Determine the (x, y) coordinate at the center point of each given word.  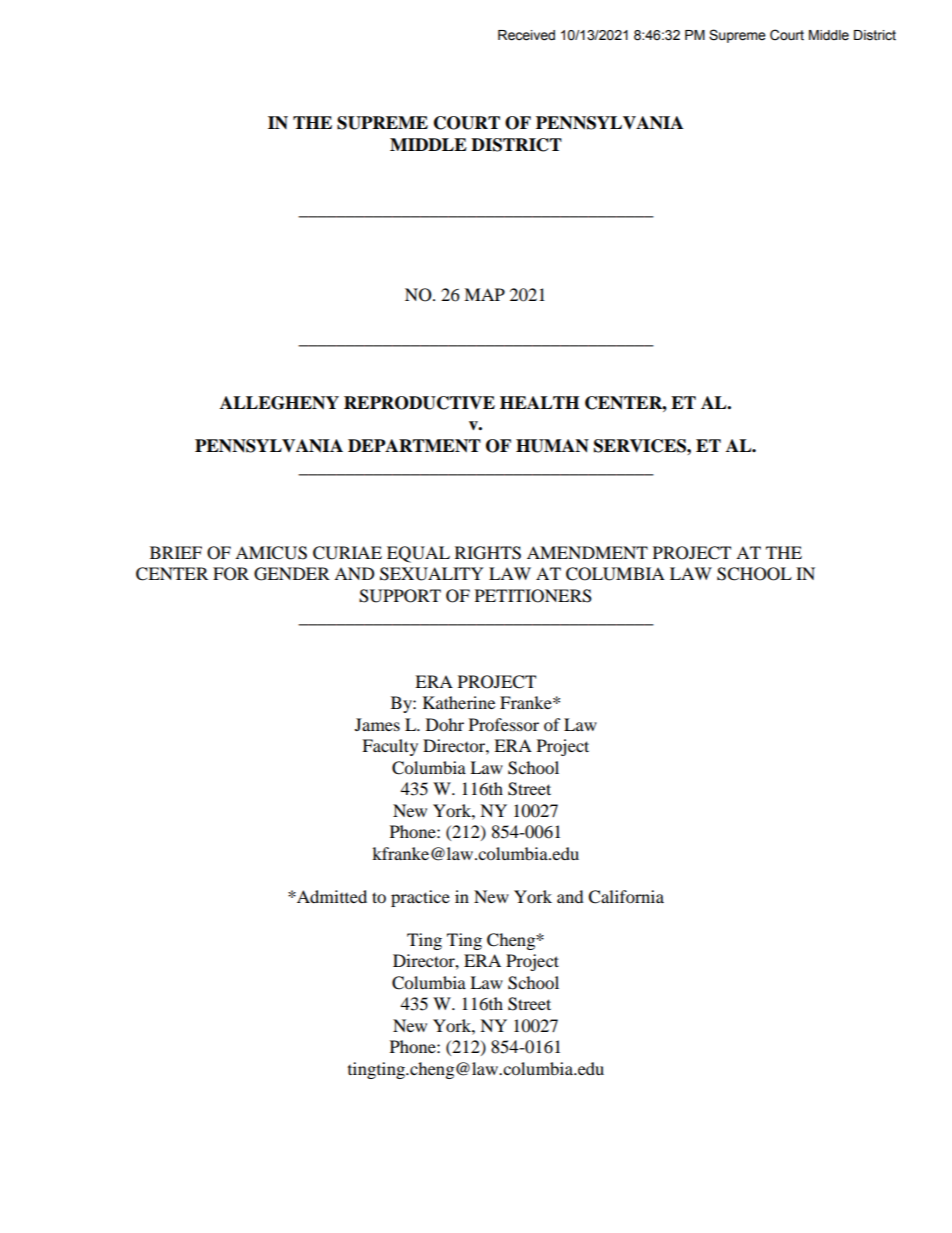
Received (526, 35)
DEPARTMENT (414, 446)
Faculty (390, 747)
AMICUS (271, 553)
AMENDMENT (587, 552)
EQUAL (418, 554)
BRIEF (176, 552)
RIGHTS (488, 553)
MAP (484, 294)
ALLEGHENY (279, 403)
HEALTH (539, 402)
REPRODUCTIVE (419, 403)
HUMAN (552, 446)
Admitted (331, 896)
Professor (504, 724)
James (377, 724)
